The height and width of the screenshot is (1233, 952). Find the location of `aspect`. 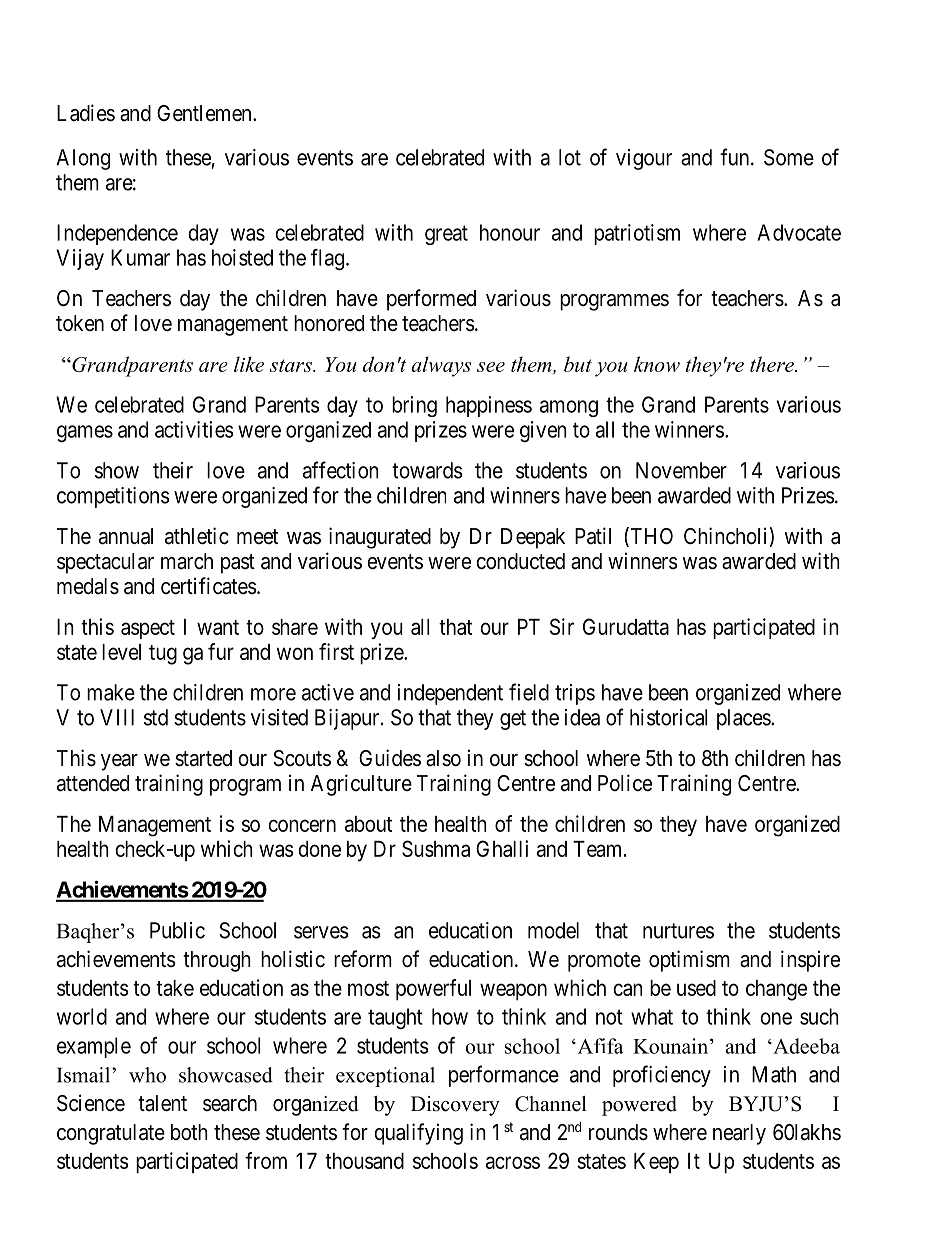

aspect is located at coordinates (148, 629).
